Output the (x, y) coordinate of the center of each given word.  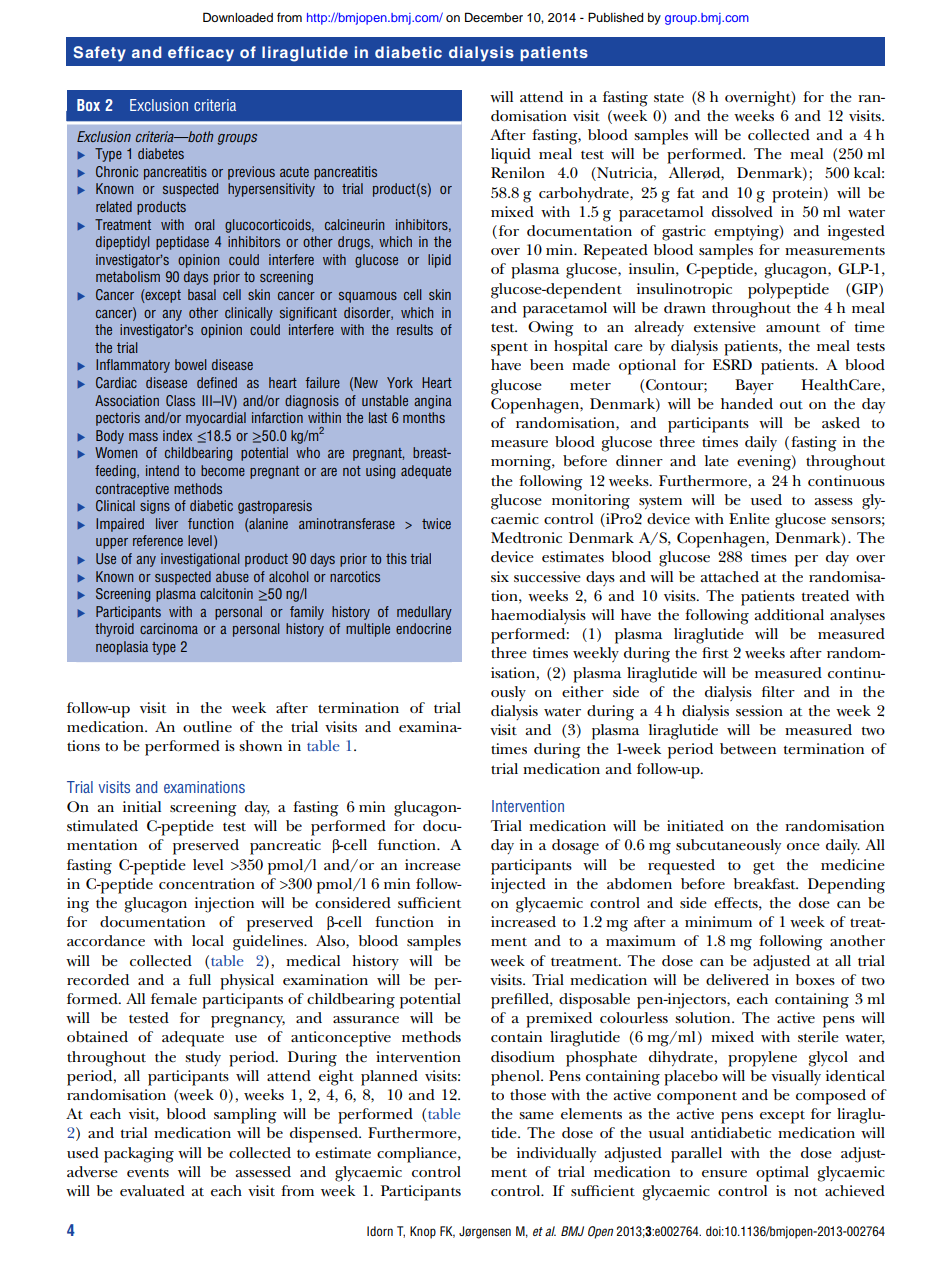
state (669, 98)
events (148, 1173)
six (500, 576)
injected (518, 886)
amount (793, 327)
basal (202, 294)
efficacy (201, 54)
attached (730, 577)
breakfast (765, 884)
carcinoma (169, 628)
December (494, 17)
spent (509, 349)
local (208, 940)
